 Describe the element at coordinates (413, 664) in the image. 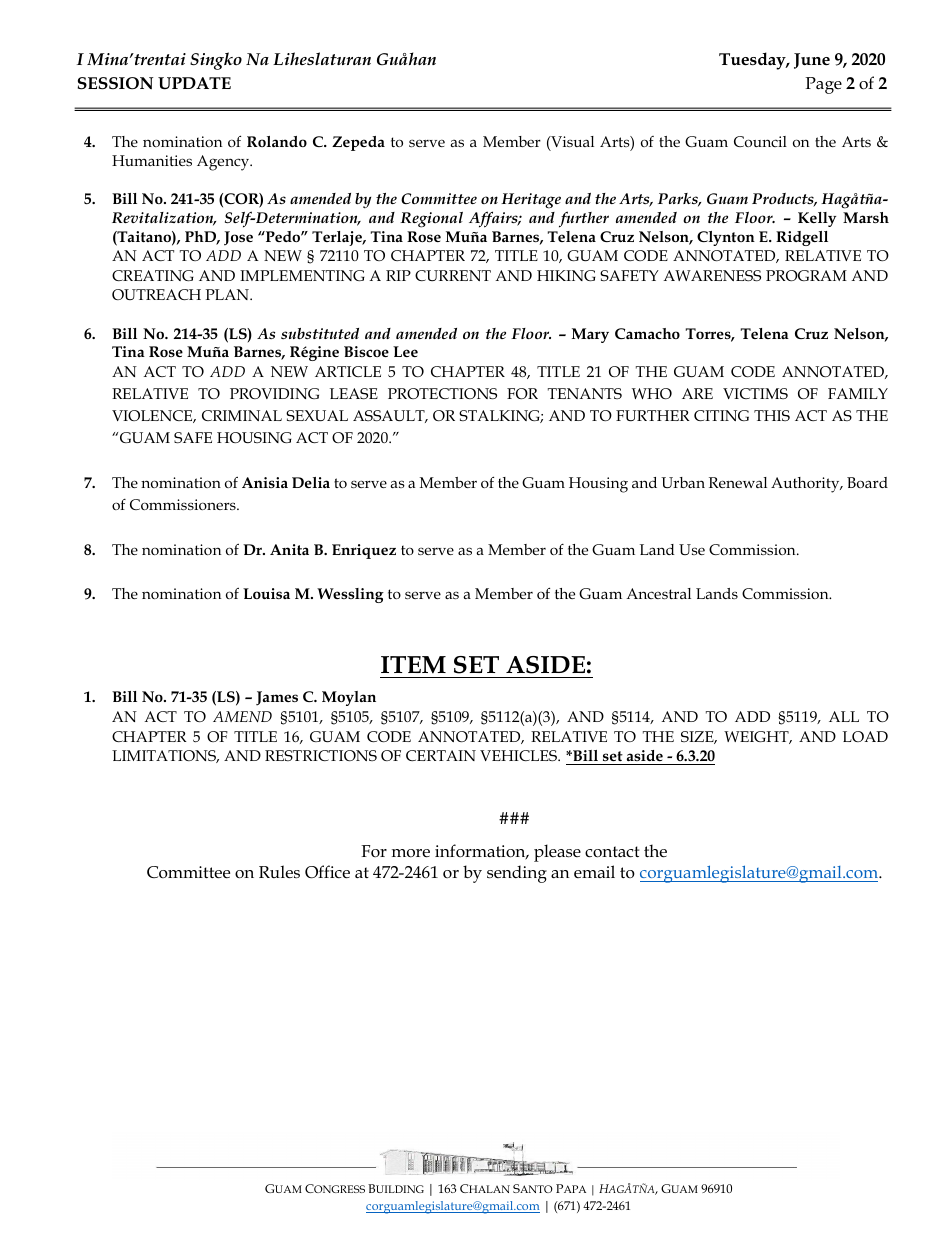

I see `ITEM` at that location.
